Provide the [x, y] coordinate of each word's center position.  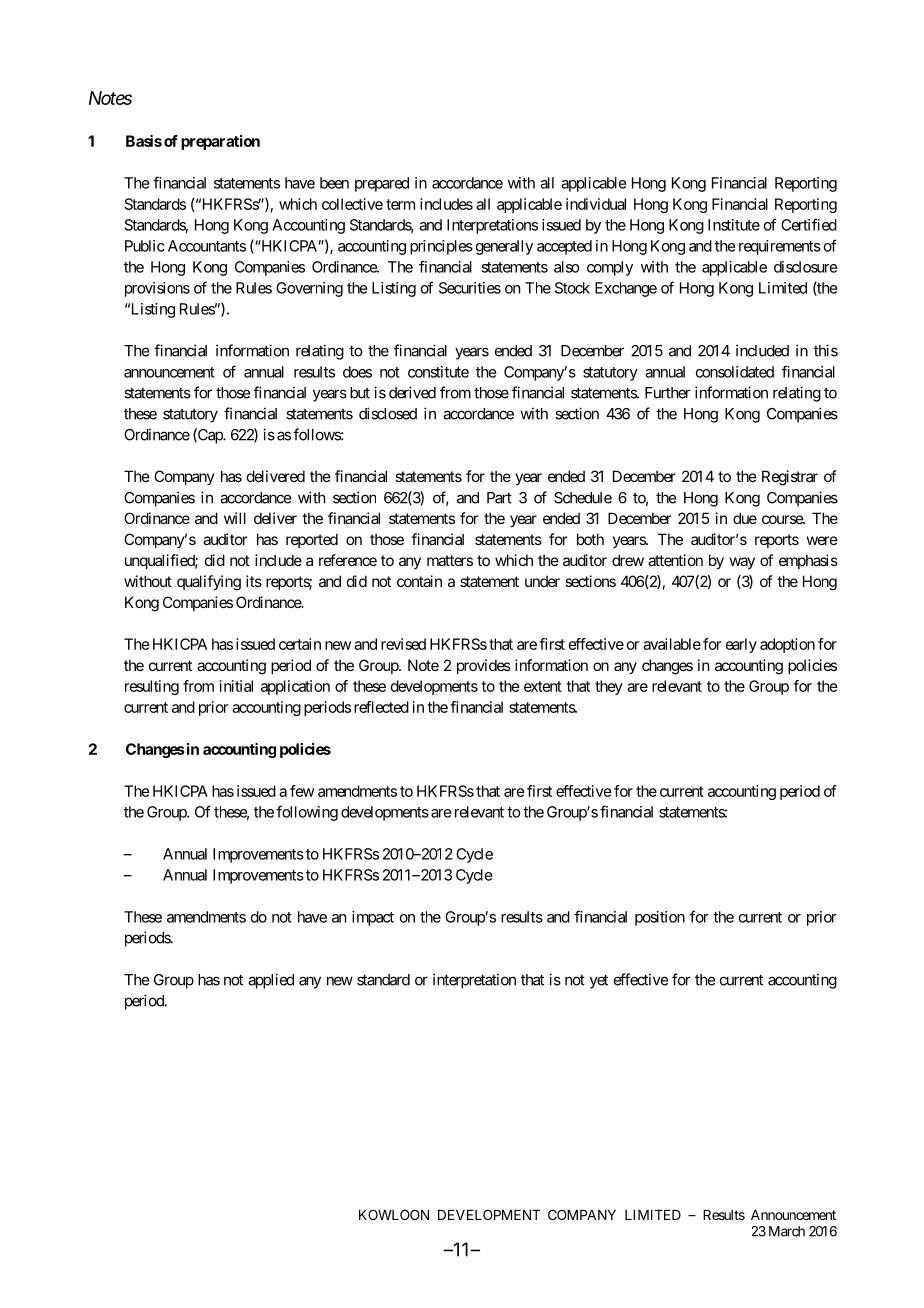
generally [504, 247]
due [745, 518]
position [660, 918]
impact [373, 918]
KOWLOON [394, 1214]
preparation [220, 142]
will [235, 518]
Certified [809, 224]
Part [499, 498]
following [307, 813]
